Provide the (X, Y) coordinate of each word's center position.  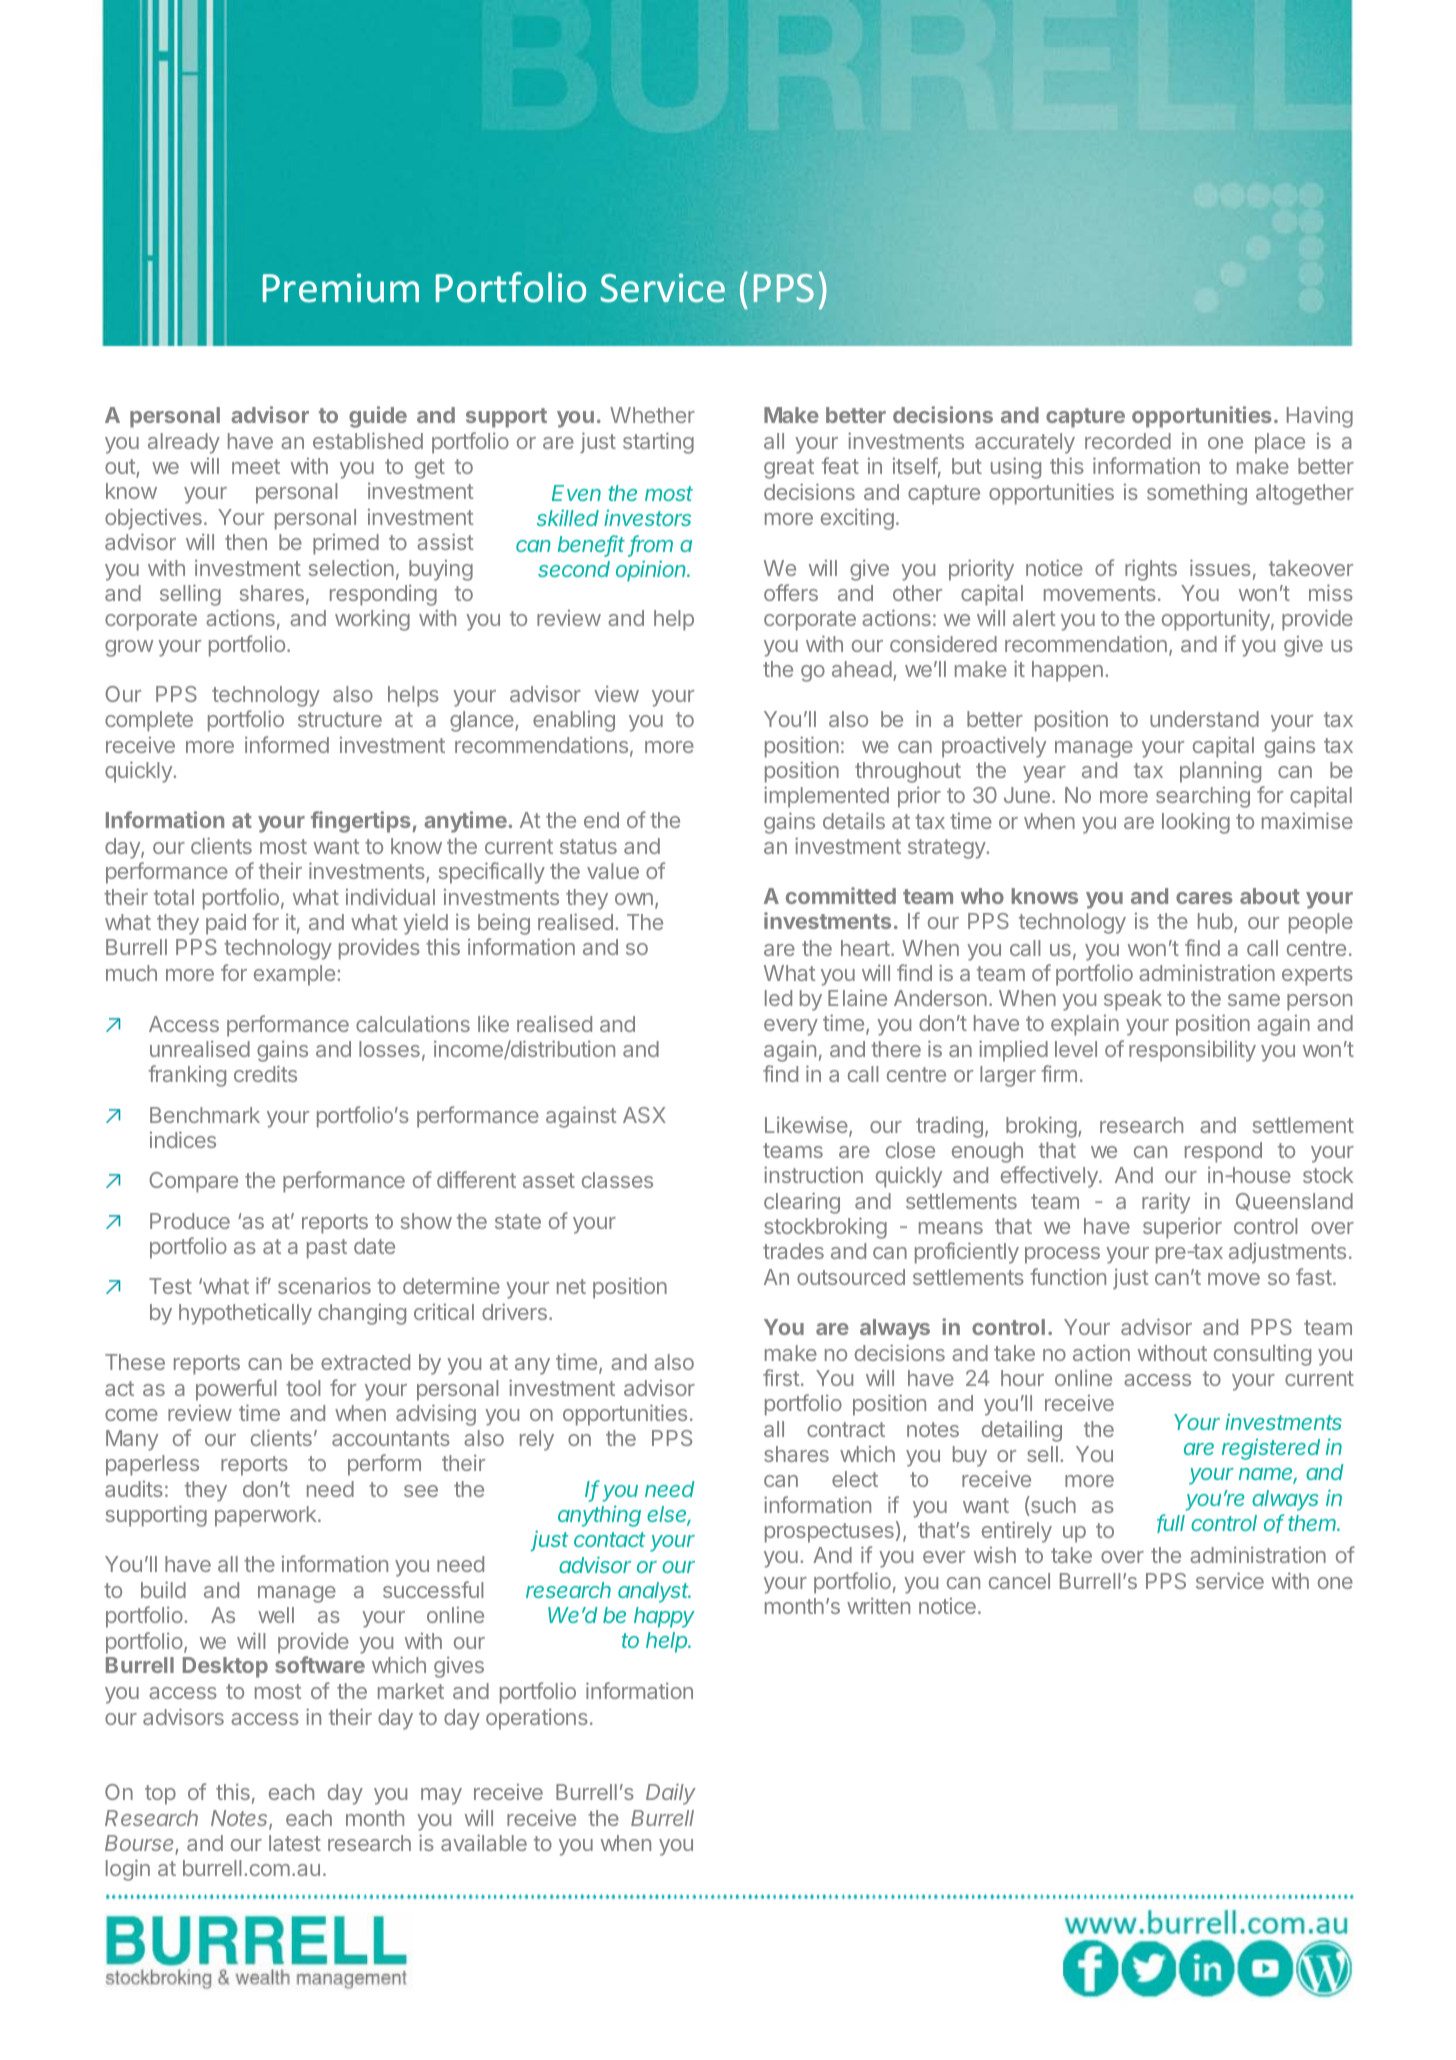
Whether (652, 415)
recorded (1128, 441)
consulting (1262, 1355)
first (781, 1377)
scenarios (324, 1285)
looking (1196, 823)
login (128, 1870)
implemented (826, 797)
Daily (671, 1794)
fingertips (361, 822)
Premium (341, 288)
